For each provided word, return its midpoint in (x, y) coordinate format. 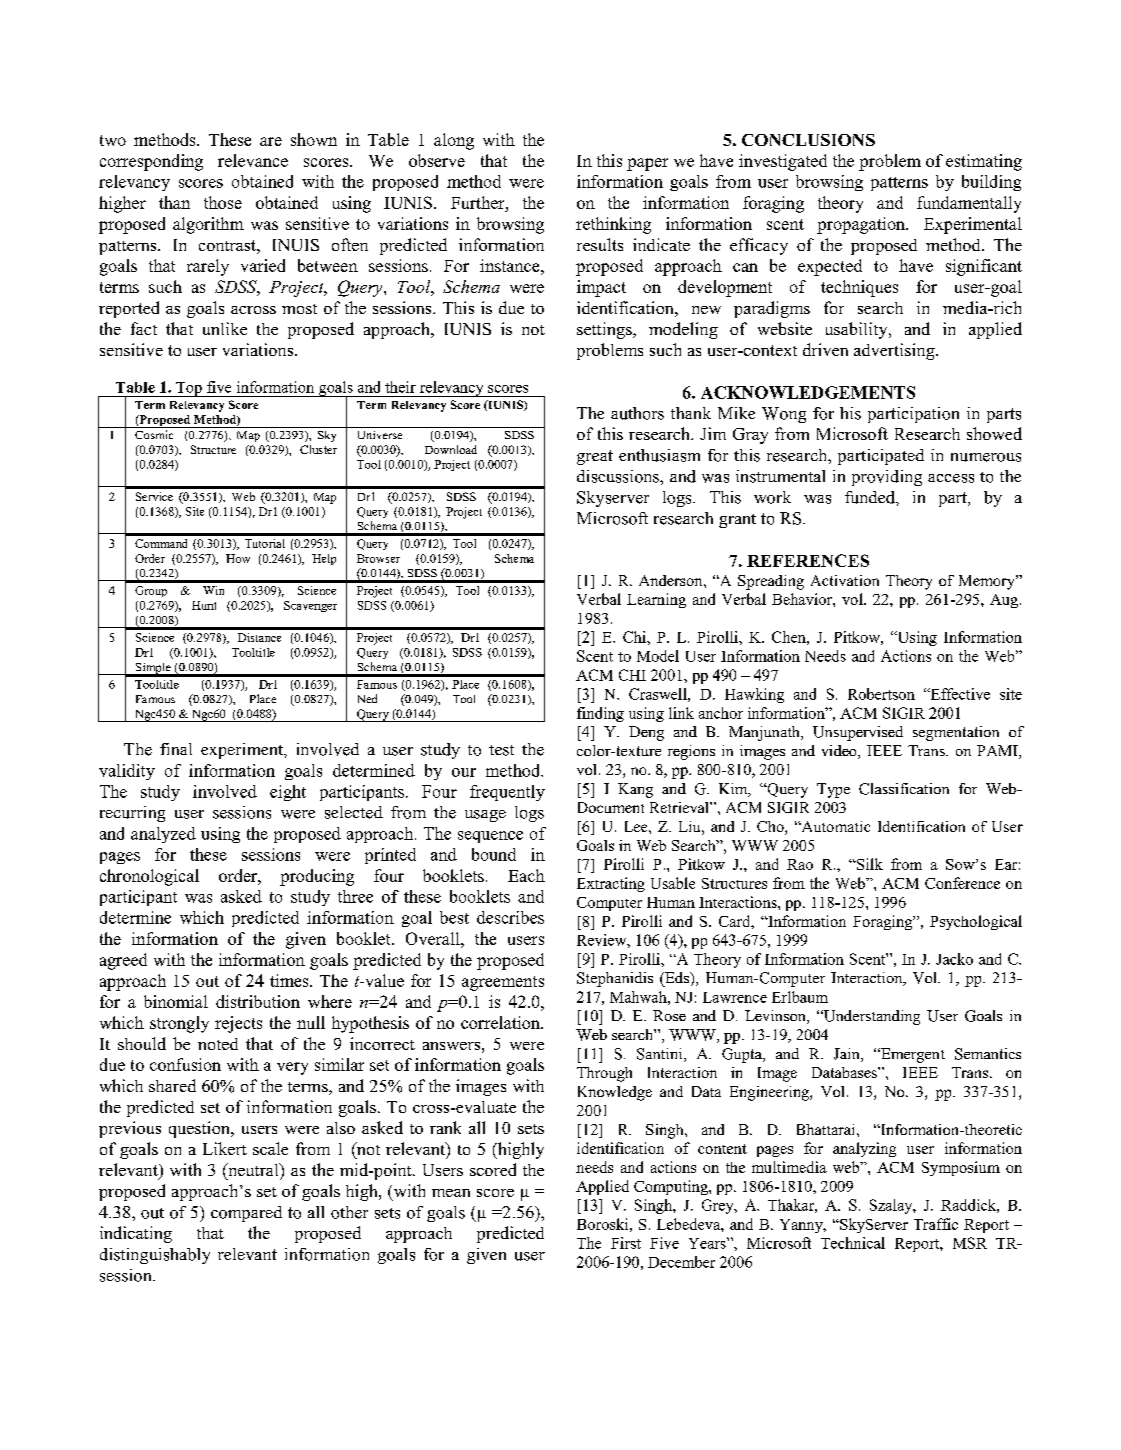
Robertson (881, 694)
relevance (253, 160)
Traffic (936, 1224)
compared (246, 1214)
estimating (984, 162)
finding (600, 714)
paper (647, 164)
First (626, 1243)
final (176, 749)
